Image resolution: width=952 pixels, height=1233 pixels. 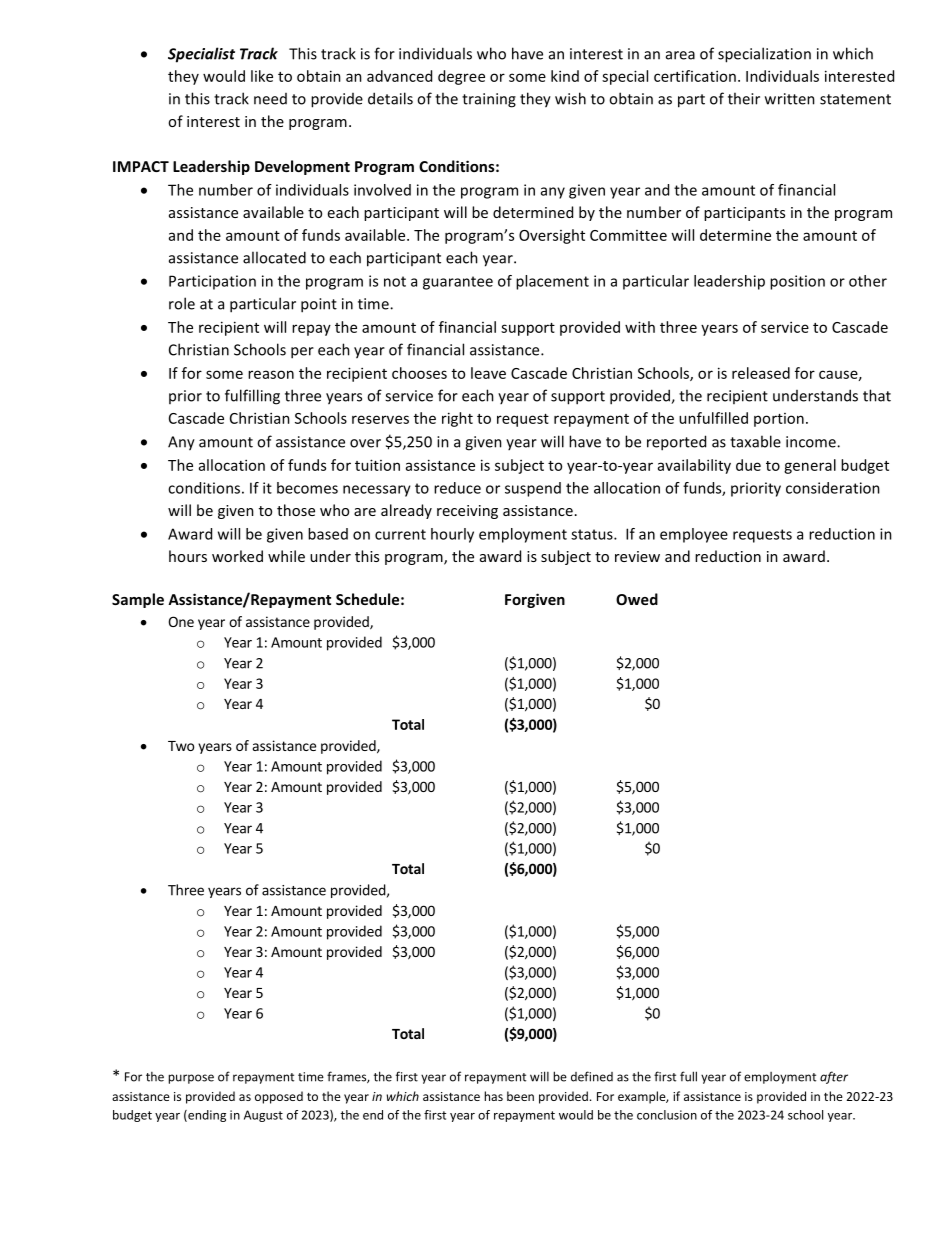 I want to click on employee, so click(x=694, y=535).
